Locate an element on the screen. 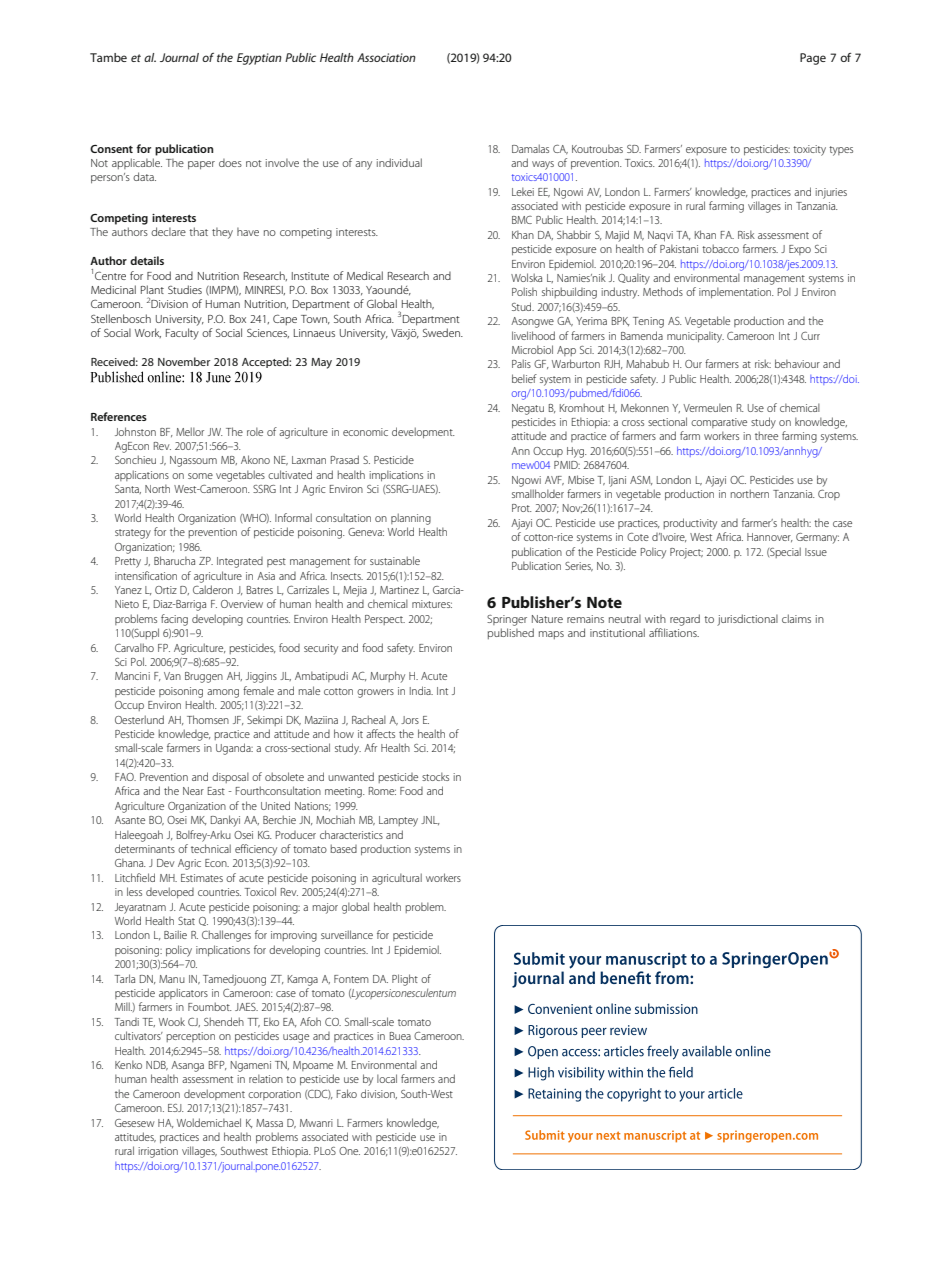 The width and height of the screenshot is (952, 1265). Egyptian is located at coordinates (259, 59).
